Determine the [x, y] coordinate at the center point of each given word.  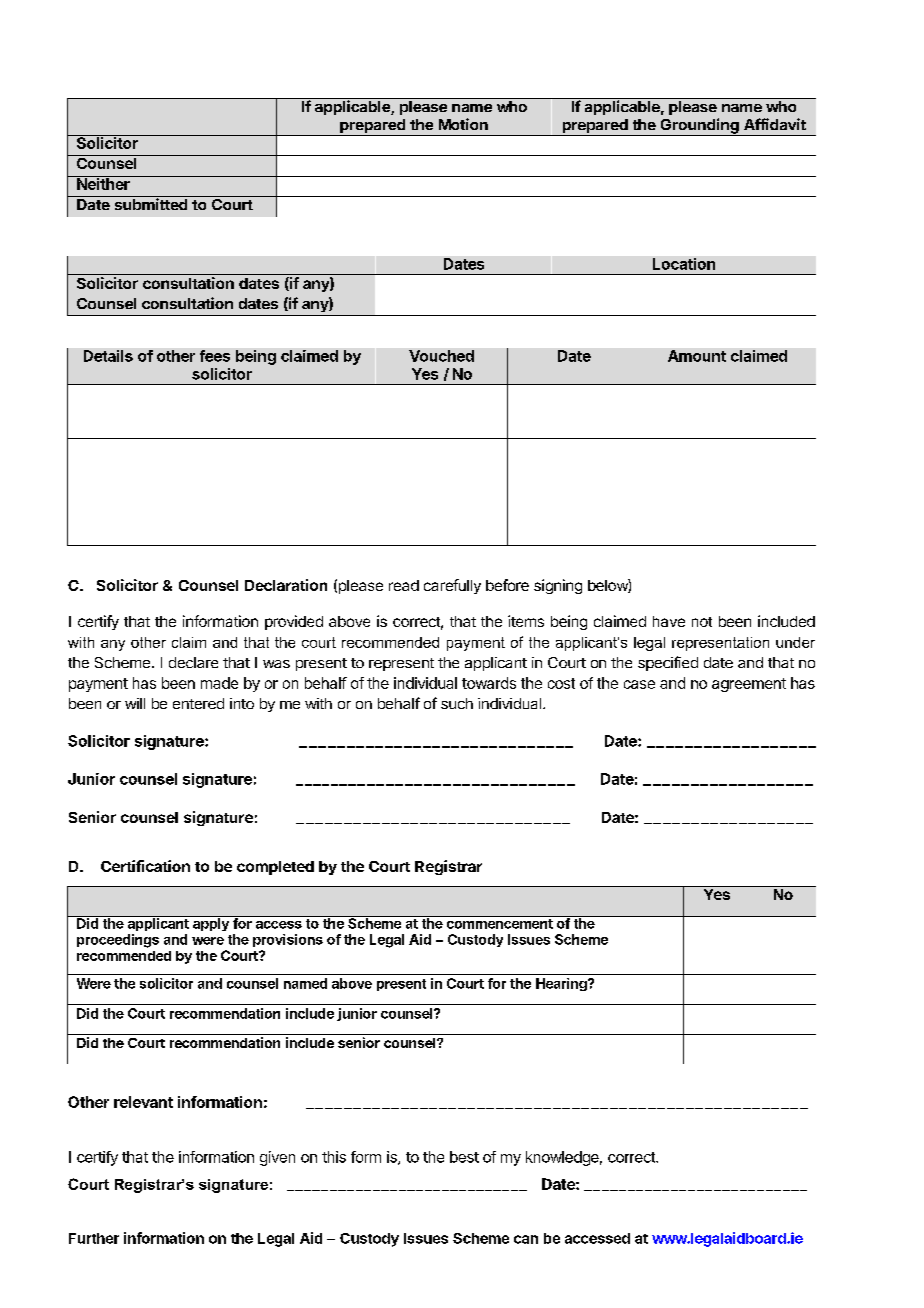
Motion [463, 124]
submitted [151, 203]
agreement [749, 685]
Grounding [699, 127]
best [464, 1157]
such [457, 703]
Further [94, 1238]
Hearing [562, 984]
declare [193, 662]
